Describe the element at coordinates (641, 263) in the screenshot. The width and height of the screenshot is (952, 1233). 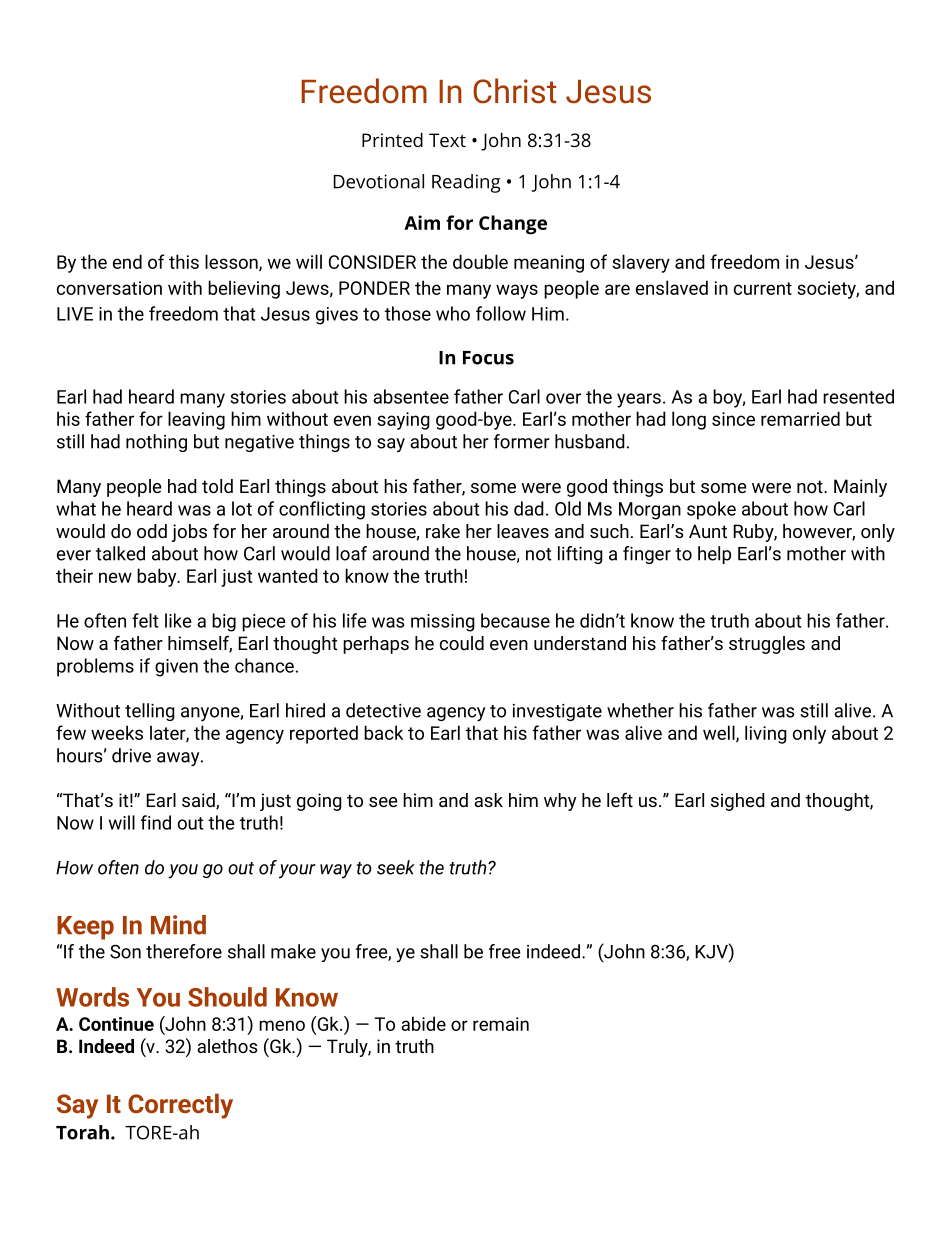
I see `slavery` at that location.
